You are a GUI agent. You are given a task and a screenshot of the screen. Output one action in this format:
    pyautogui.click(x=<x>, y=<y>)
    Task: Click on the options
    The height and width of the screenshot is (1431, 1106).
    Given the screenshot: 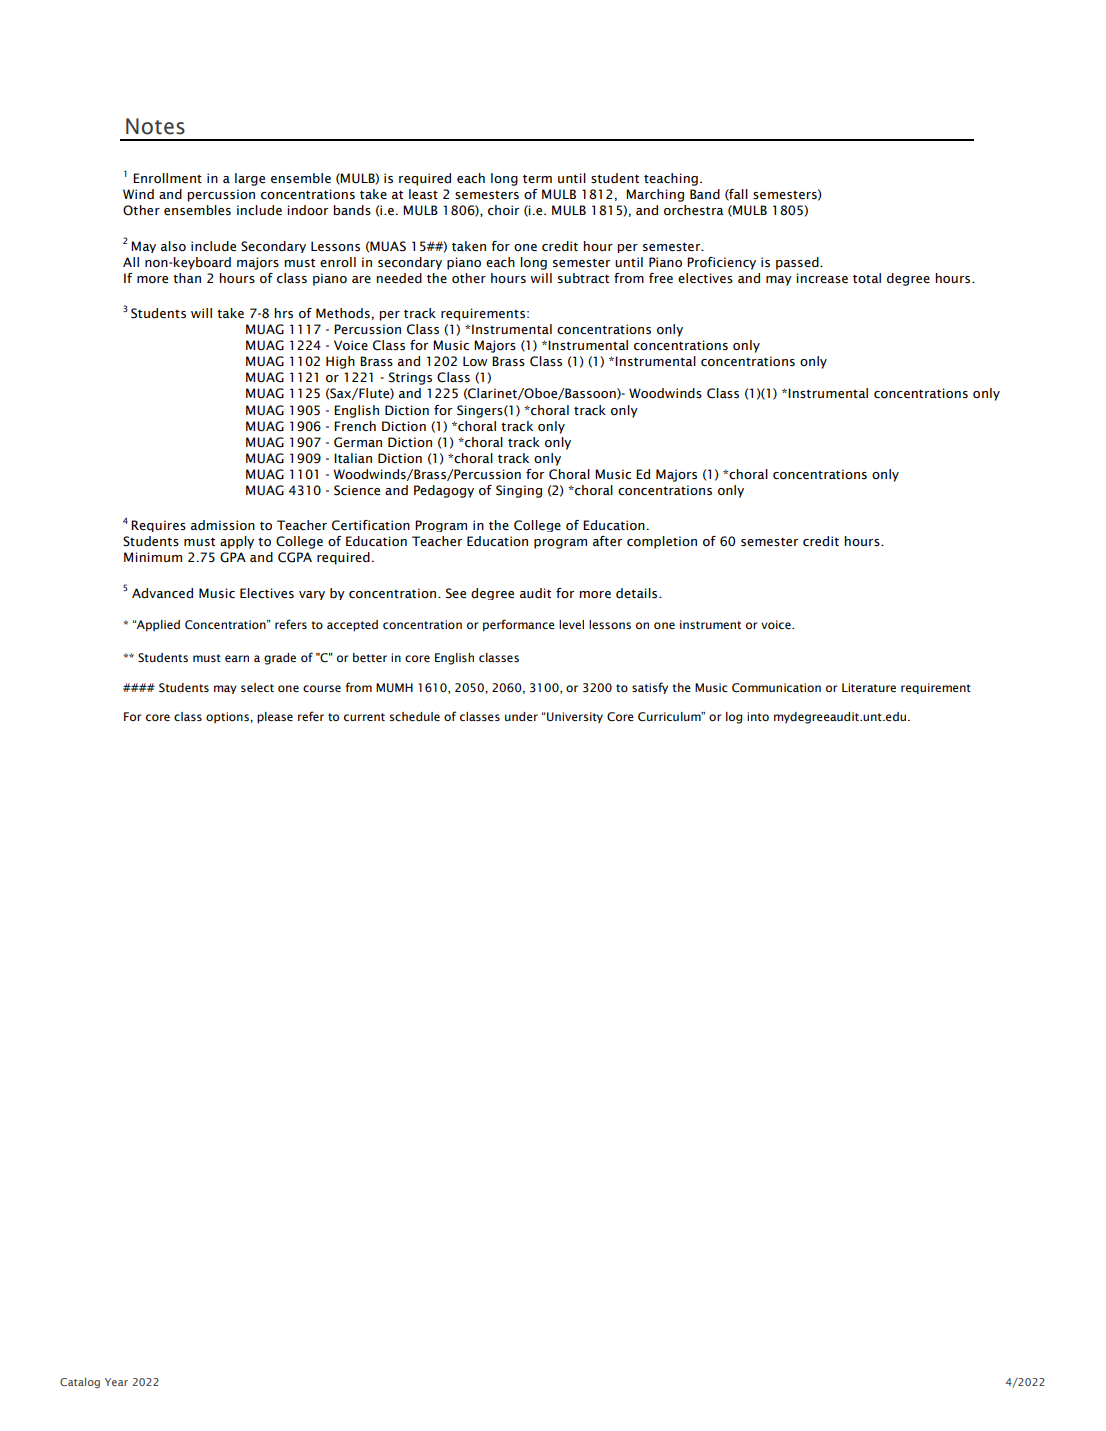 What is the action you would take?
    pyautogui.click(x=228, y=717)
